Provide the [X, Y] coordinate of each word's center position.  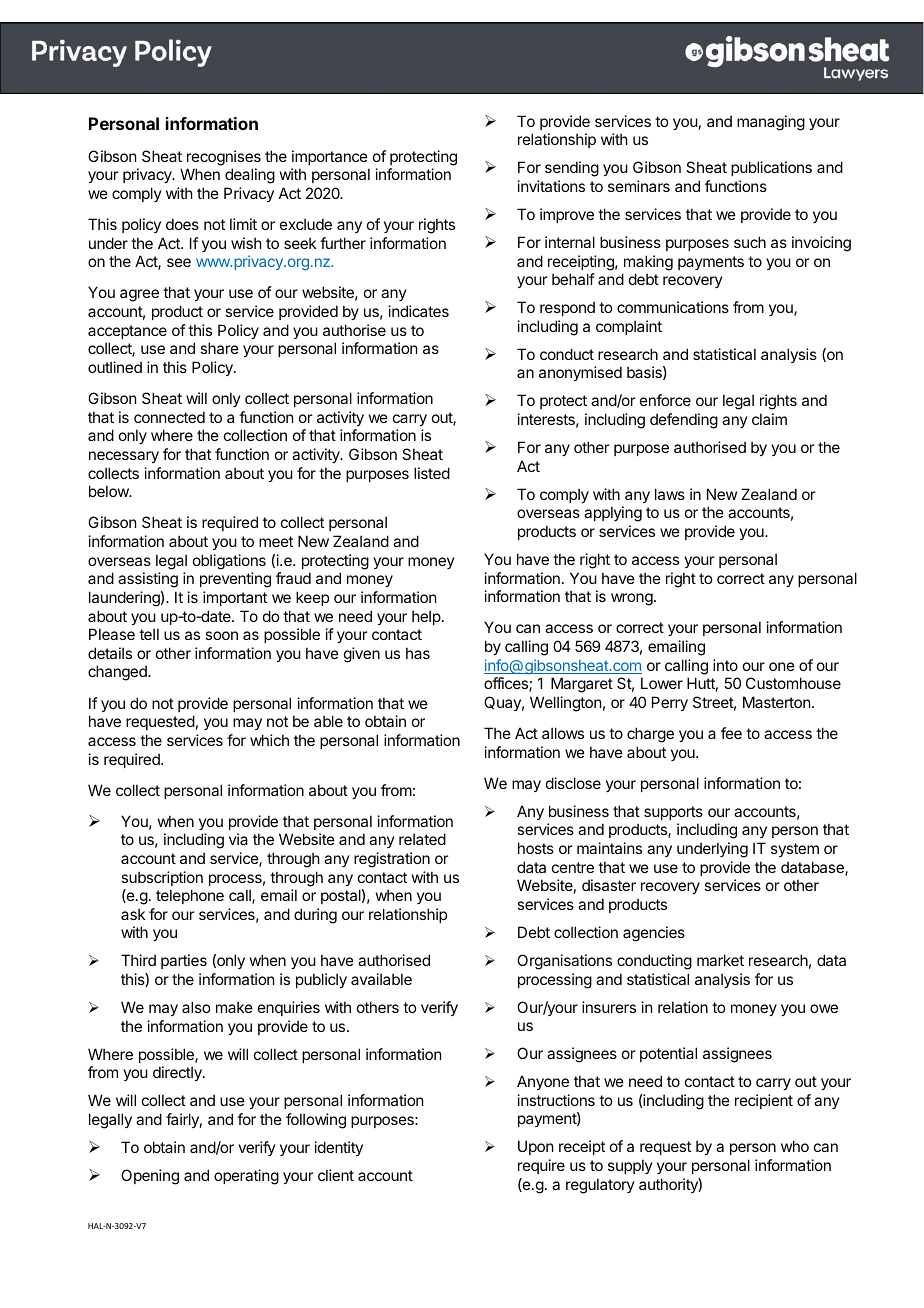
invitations [551, 186]
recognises [224, 158]
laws [670, 494]
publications [771, 168]
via [238, 839]
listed [432, 473]
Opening [150, 1177]
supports [673, 813]
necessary [124, 457]
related [422, 839]
